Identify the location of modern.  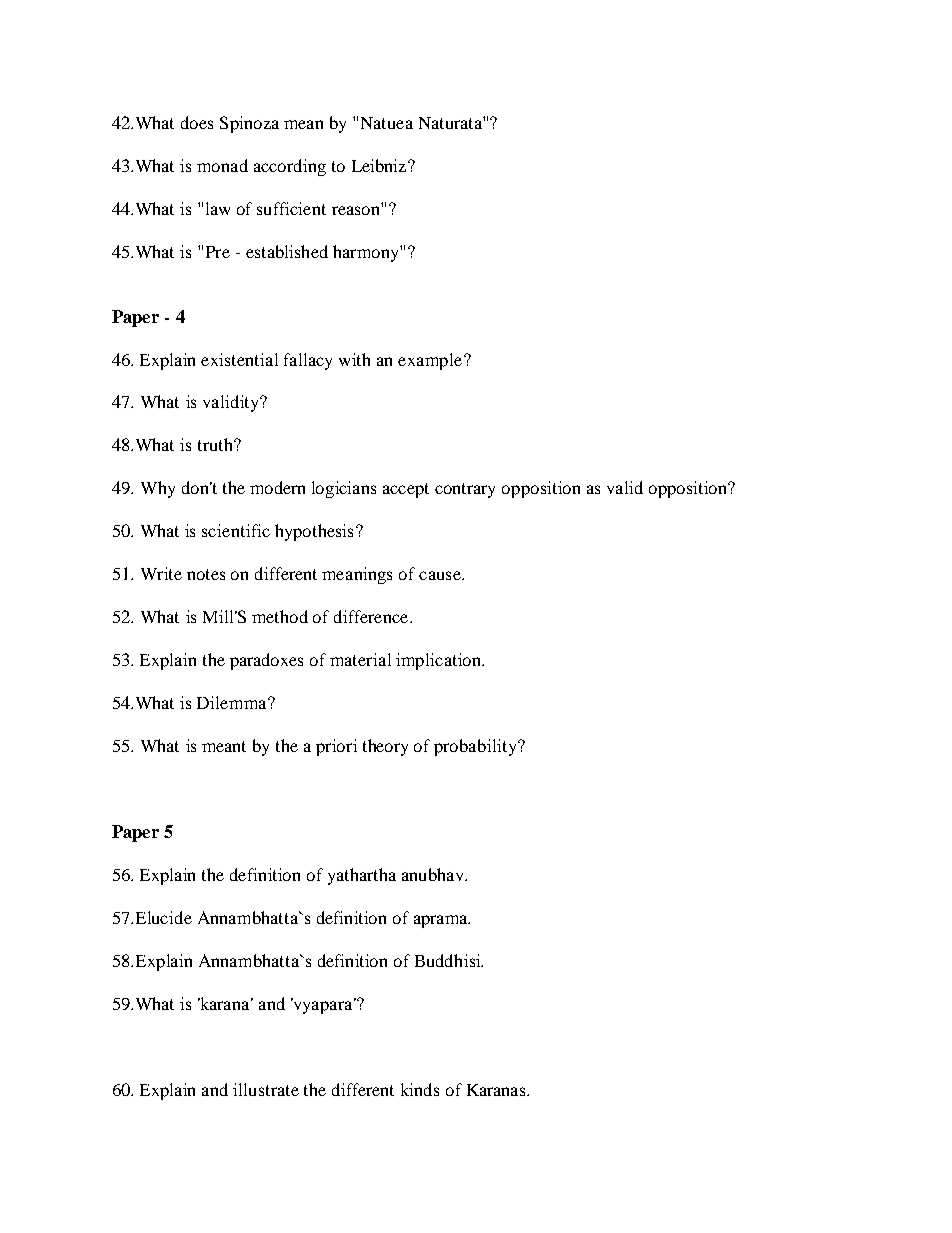
(277, 487).
